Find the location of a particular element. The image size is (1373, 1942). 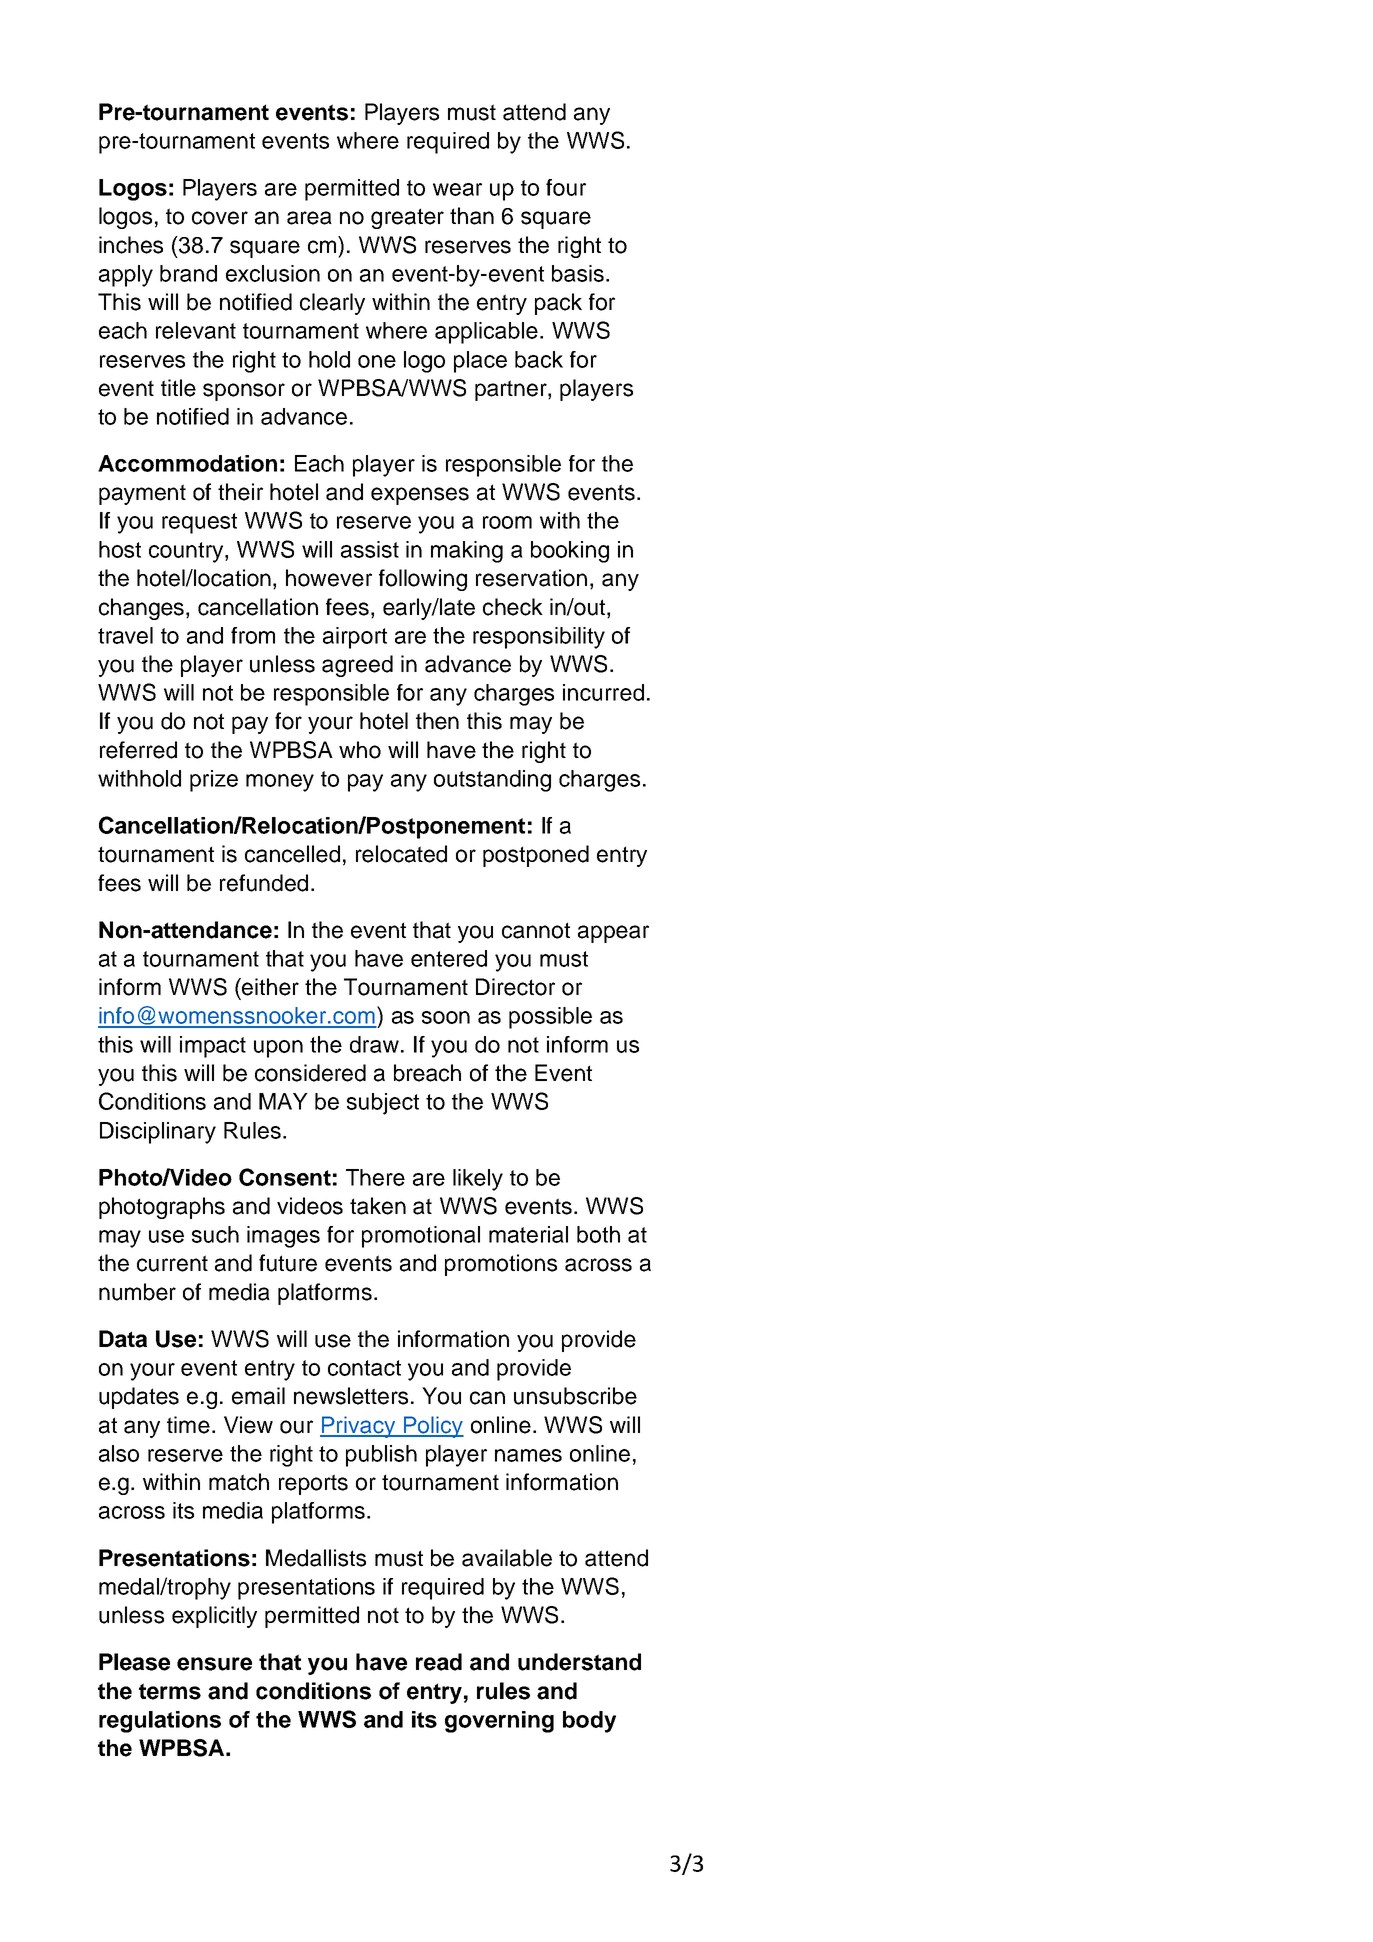

brand is located at coordinates (188, 273).
